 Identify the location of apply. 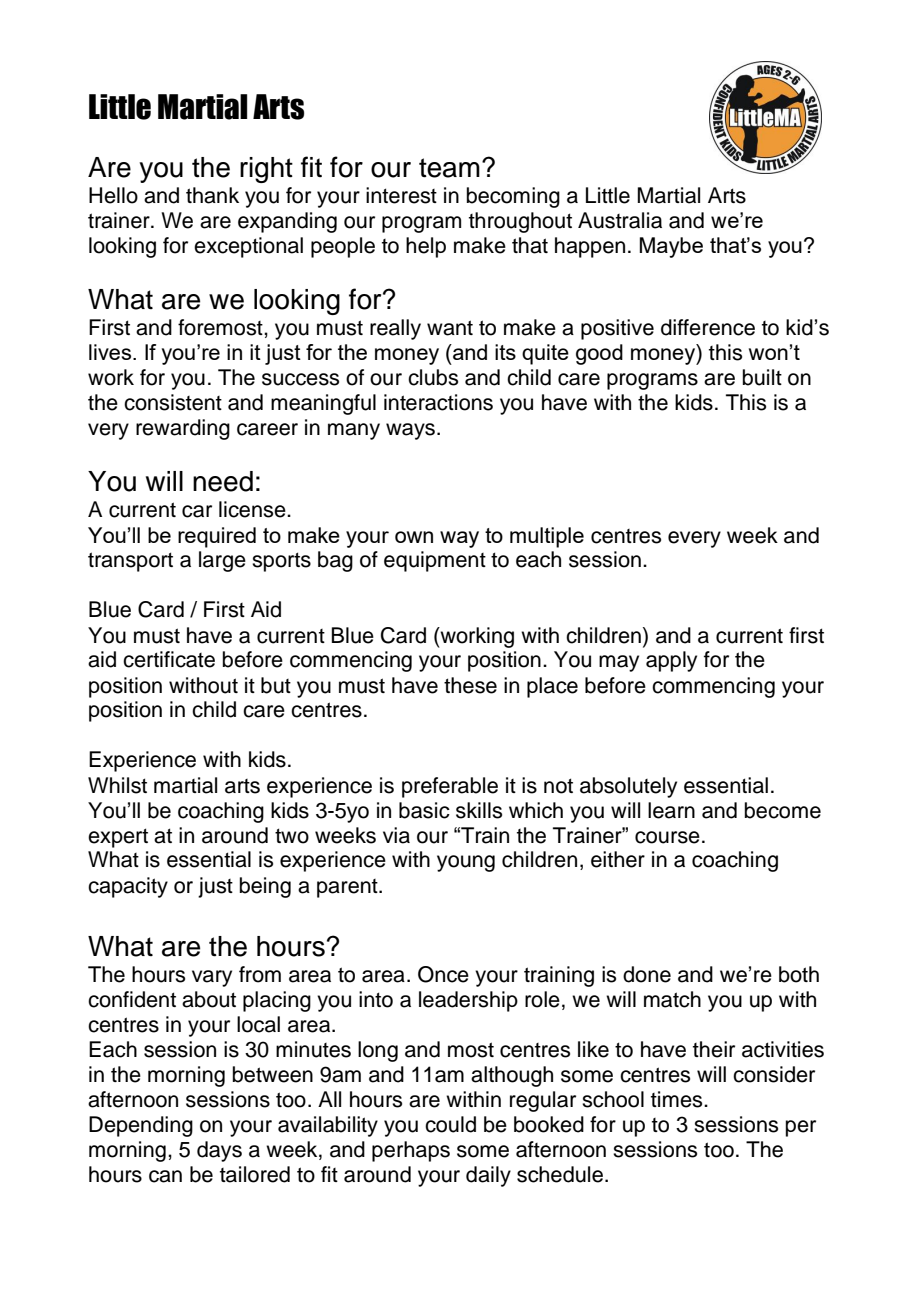
(671, 661).
